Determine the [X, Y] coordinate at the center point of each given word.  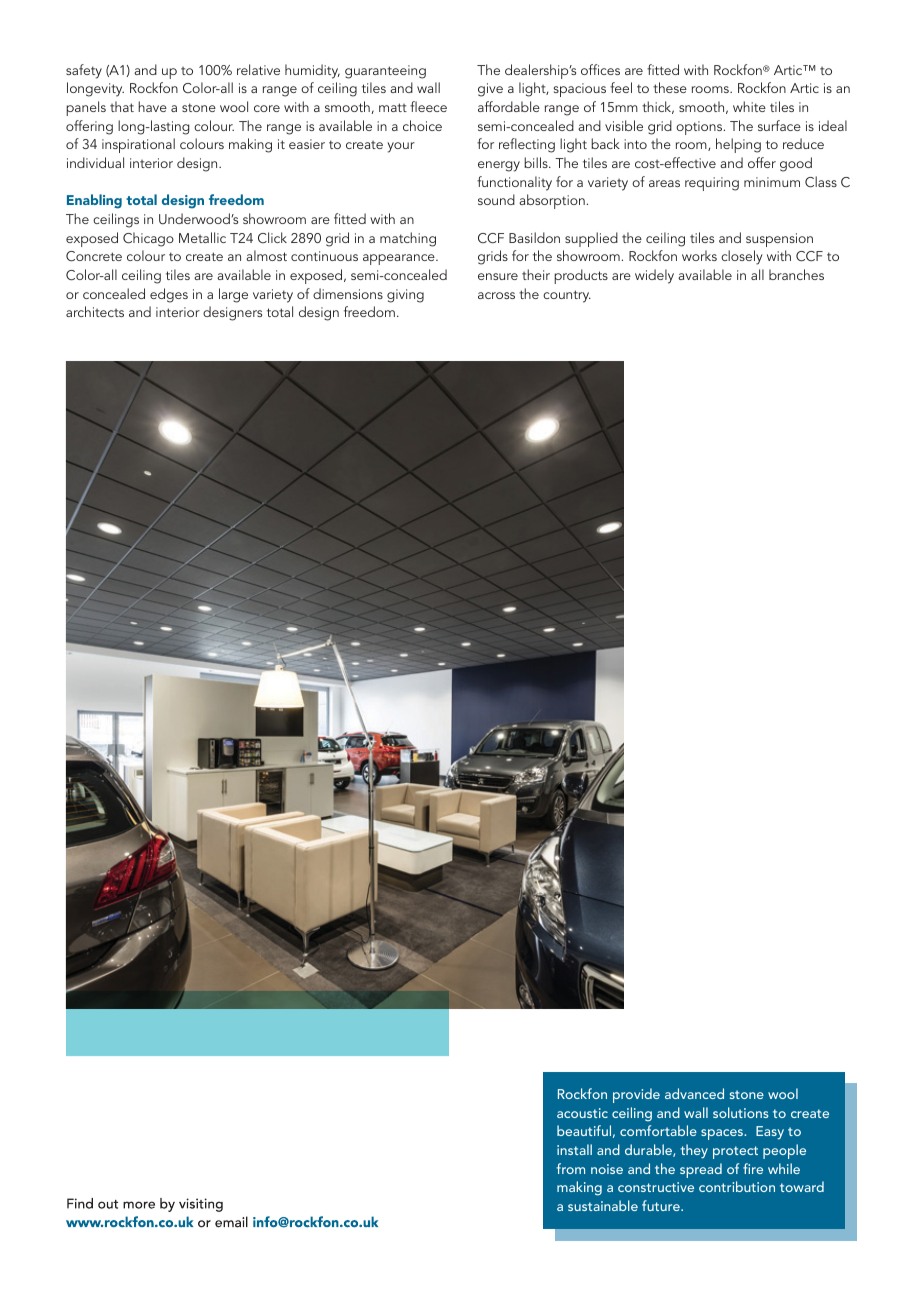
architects [95, 311]
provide [636, 1095]
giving [405, 296]
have [152, 106]
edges [169, 295]
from [570, 1168]
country [567, 296]
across [496, 295]
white [749, 106]
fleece [428, 106]
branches [796, 274]
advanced [694, 1093]
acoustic [582, 1113]
